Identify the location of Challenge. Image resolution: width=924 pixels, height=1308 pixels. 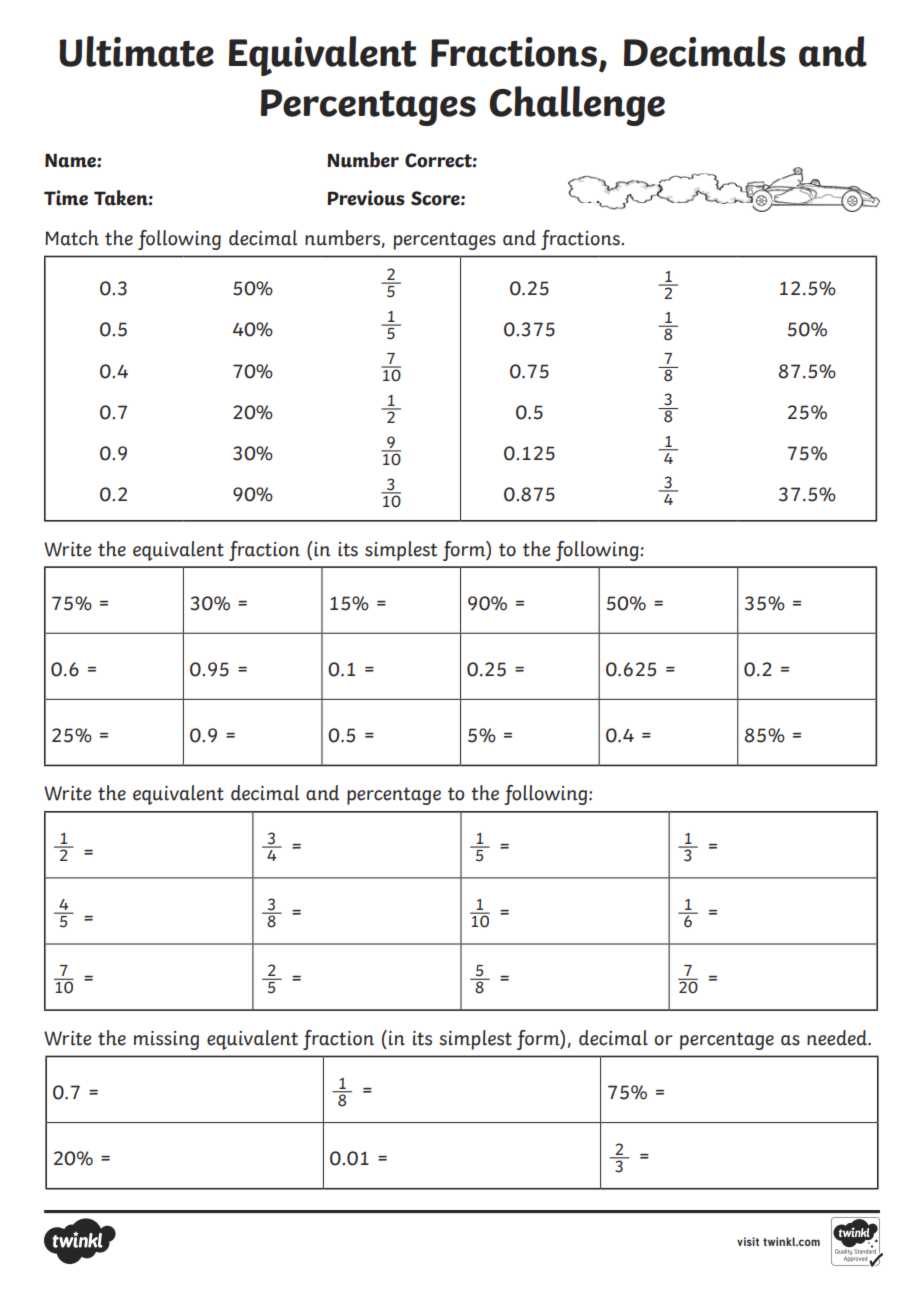
(577, 106).
